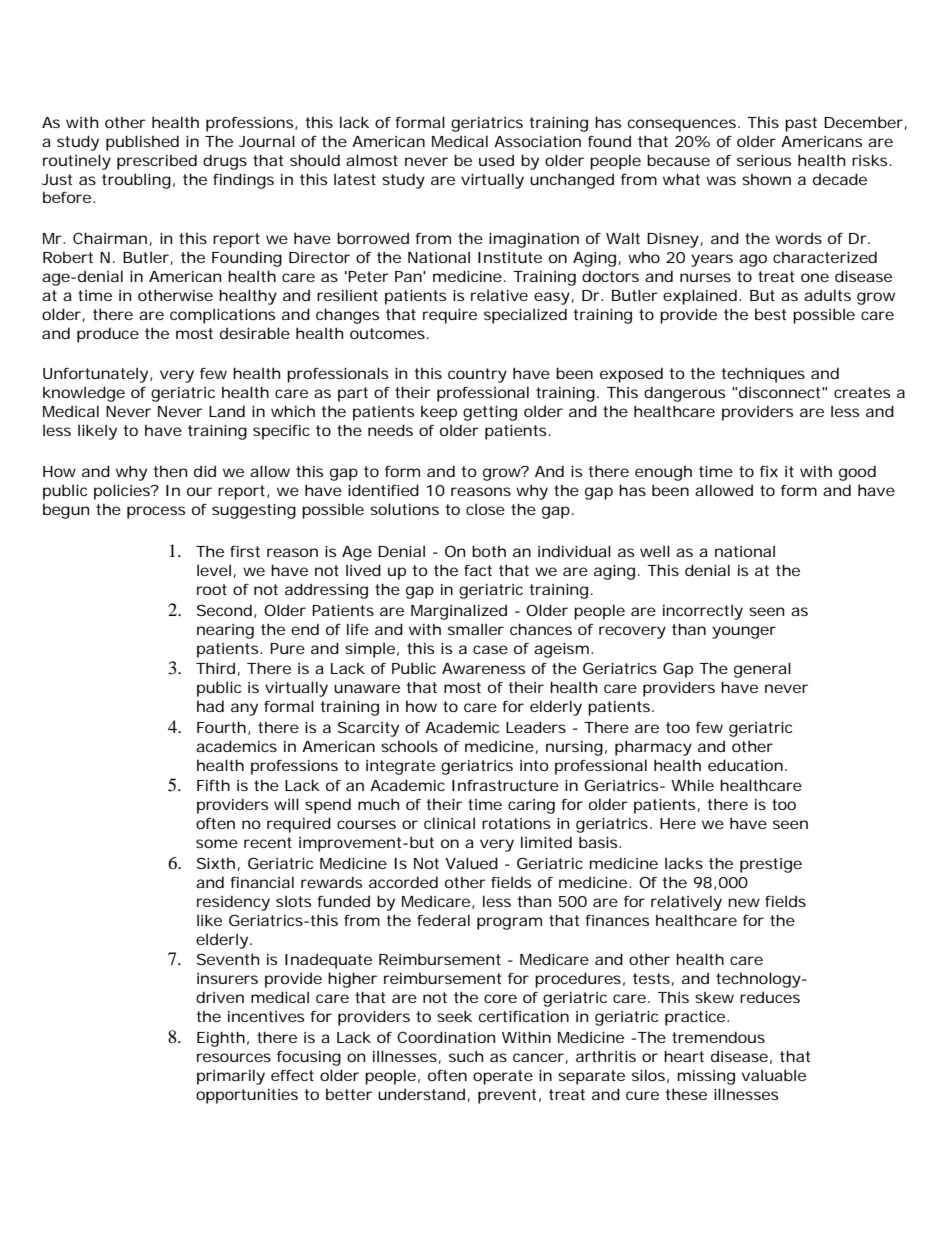 The height and width of the screenshot is (1233, 952). Describe the element at coordinates (769, 471) in the screenshot. I see `fix` at that location.
